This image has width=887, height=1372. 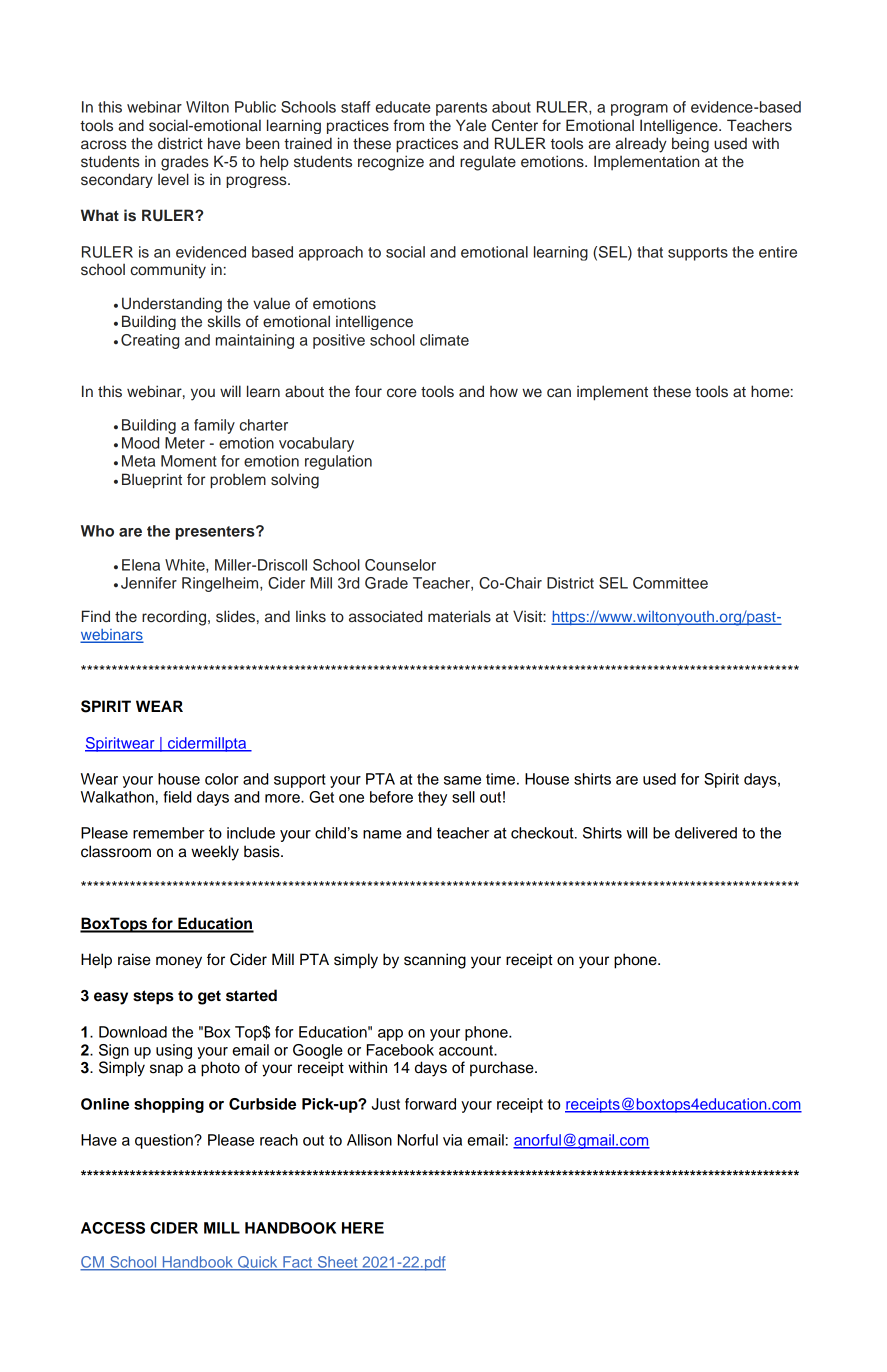 I want to click on level, so click(x=173, y=179).
